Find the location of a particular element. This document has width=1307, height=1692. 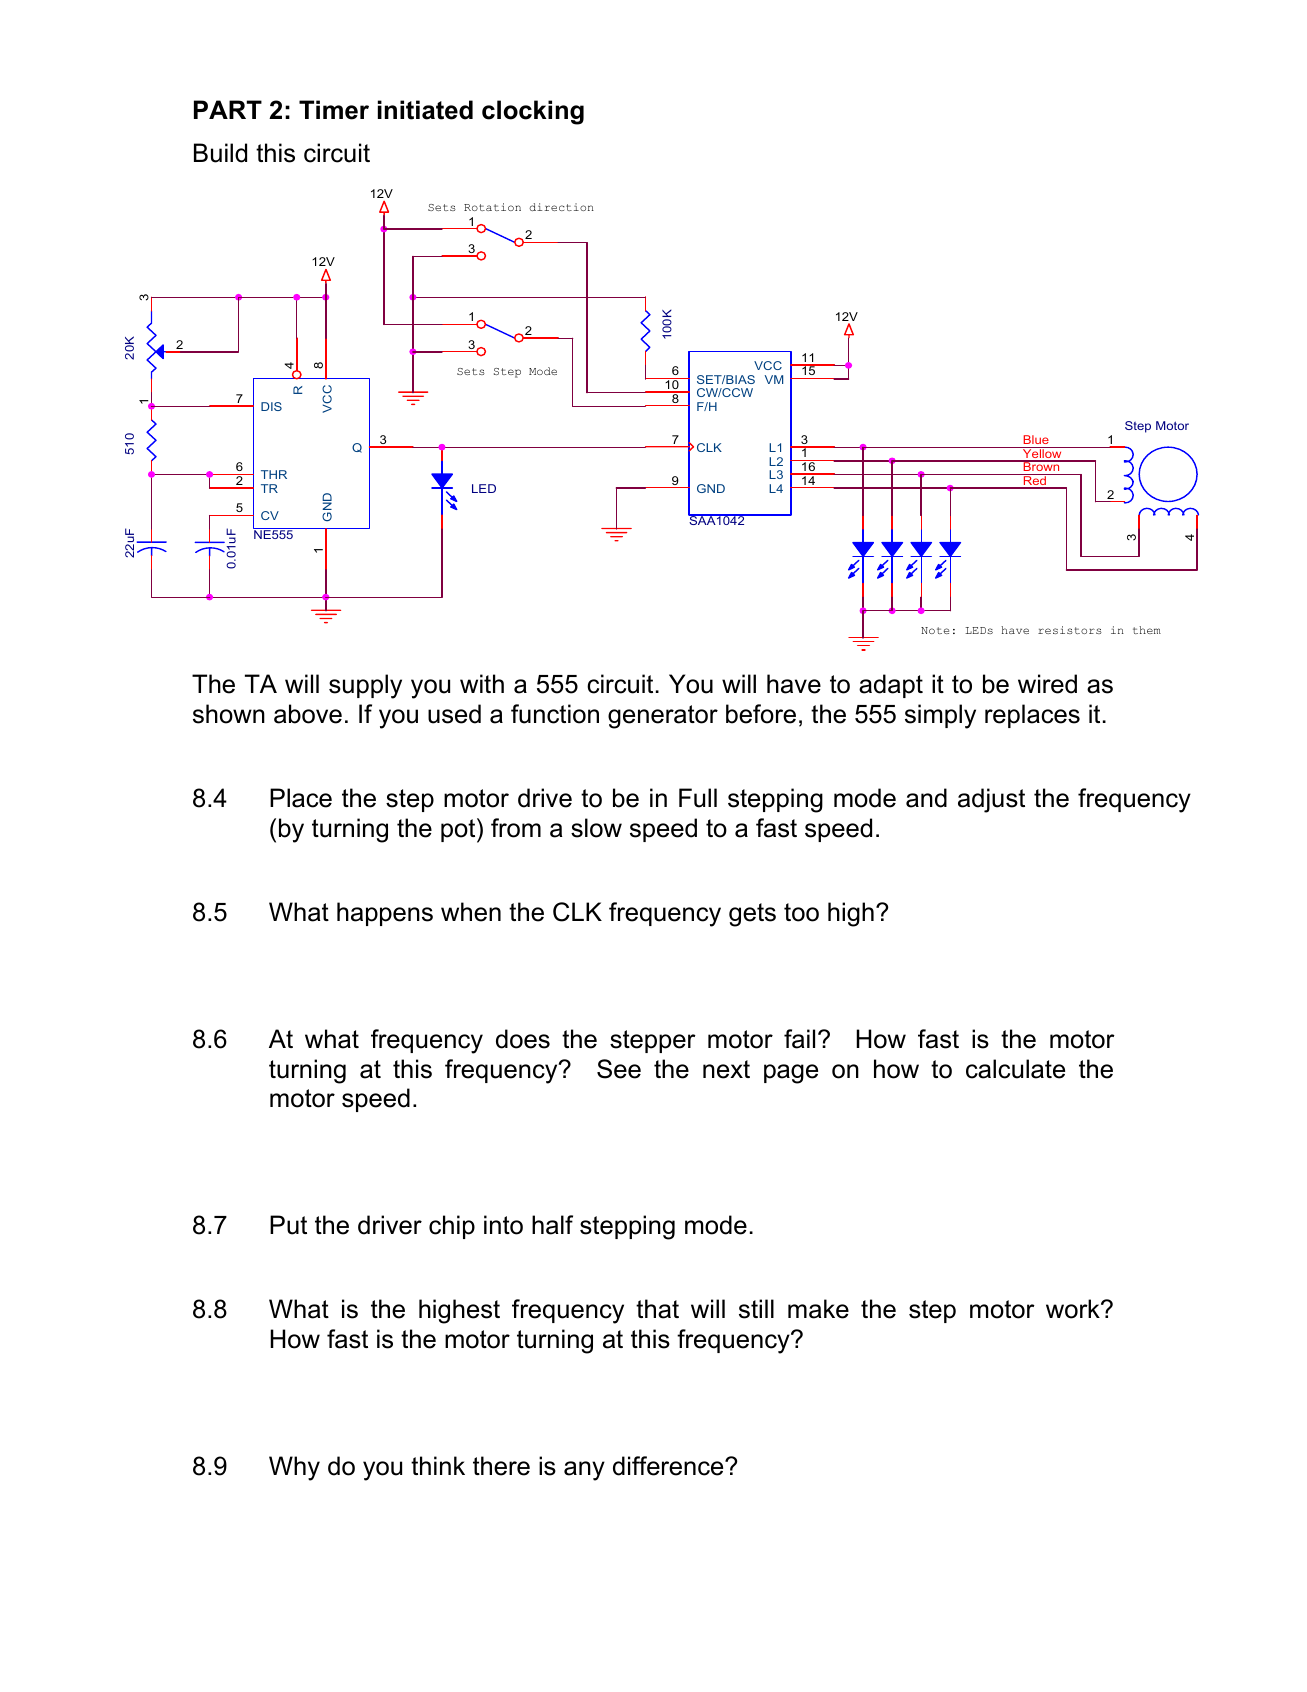

Note is located at coordinates (935, 630).
